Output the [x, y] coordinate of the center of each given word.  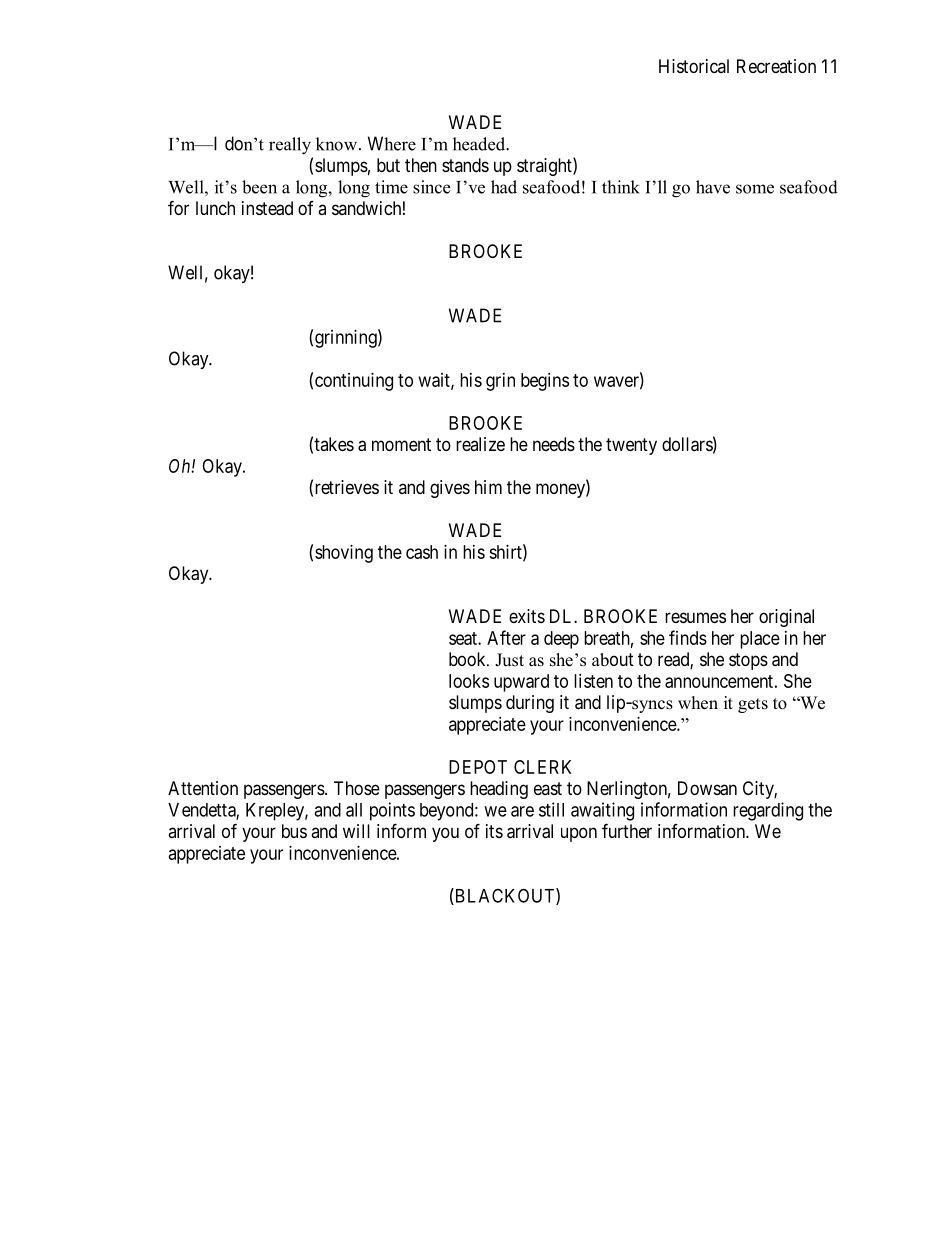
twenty [631, 446]
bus [294, 831]
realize [480, 444]
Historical [694, 66]
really [290, 146]
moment [401, 444]
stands [465, 165]
